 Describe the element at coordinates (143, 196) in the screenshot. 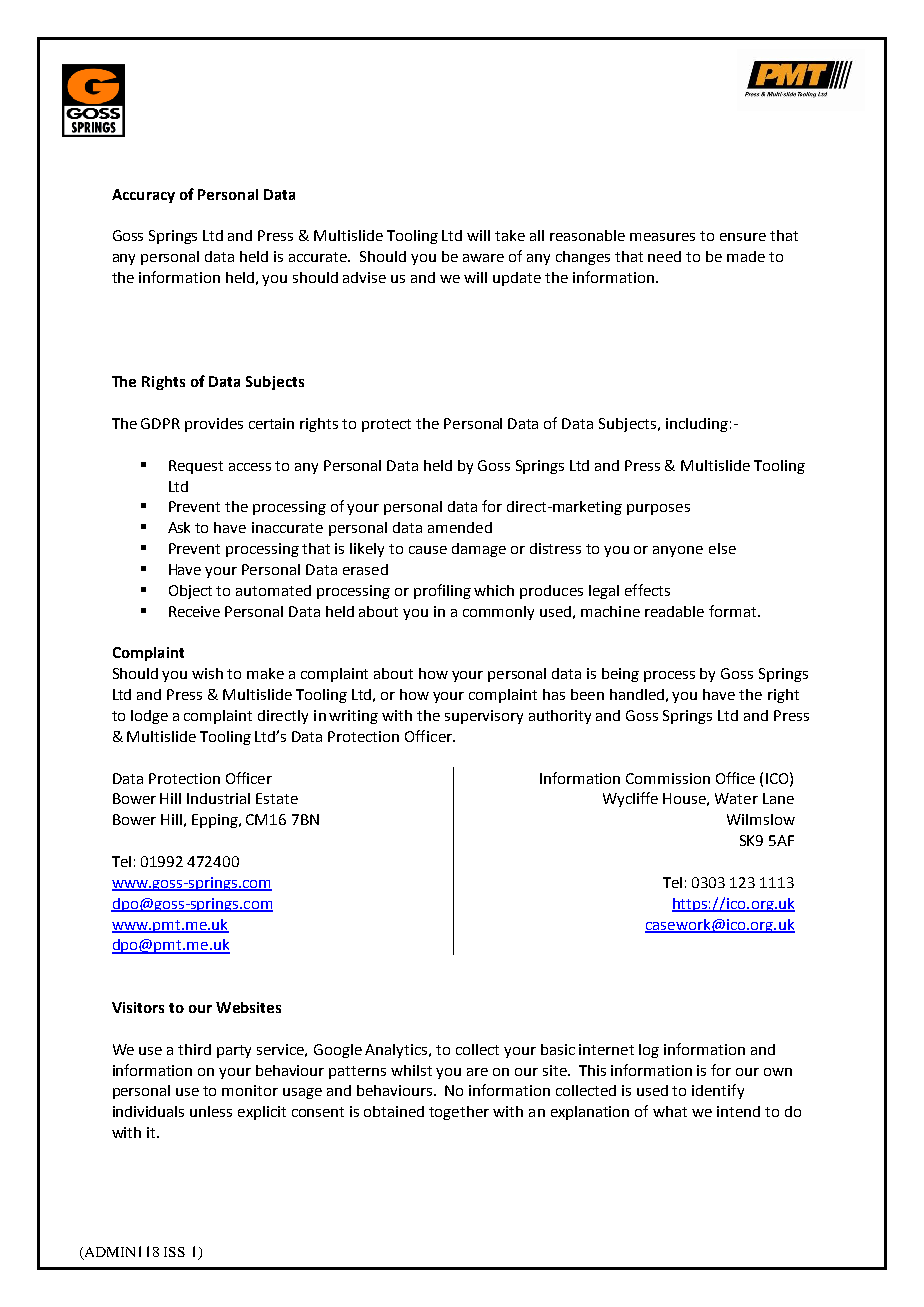

I see `Accuracy` at that location.
